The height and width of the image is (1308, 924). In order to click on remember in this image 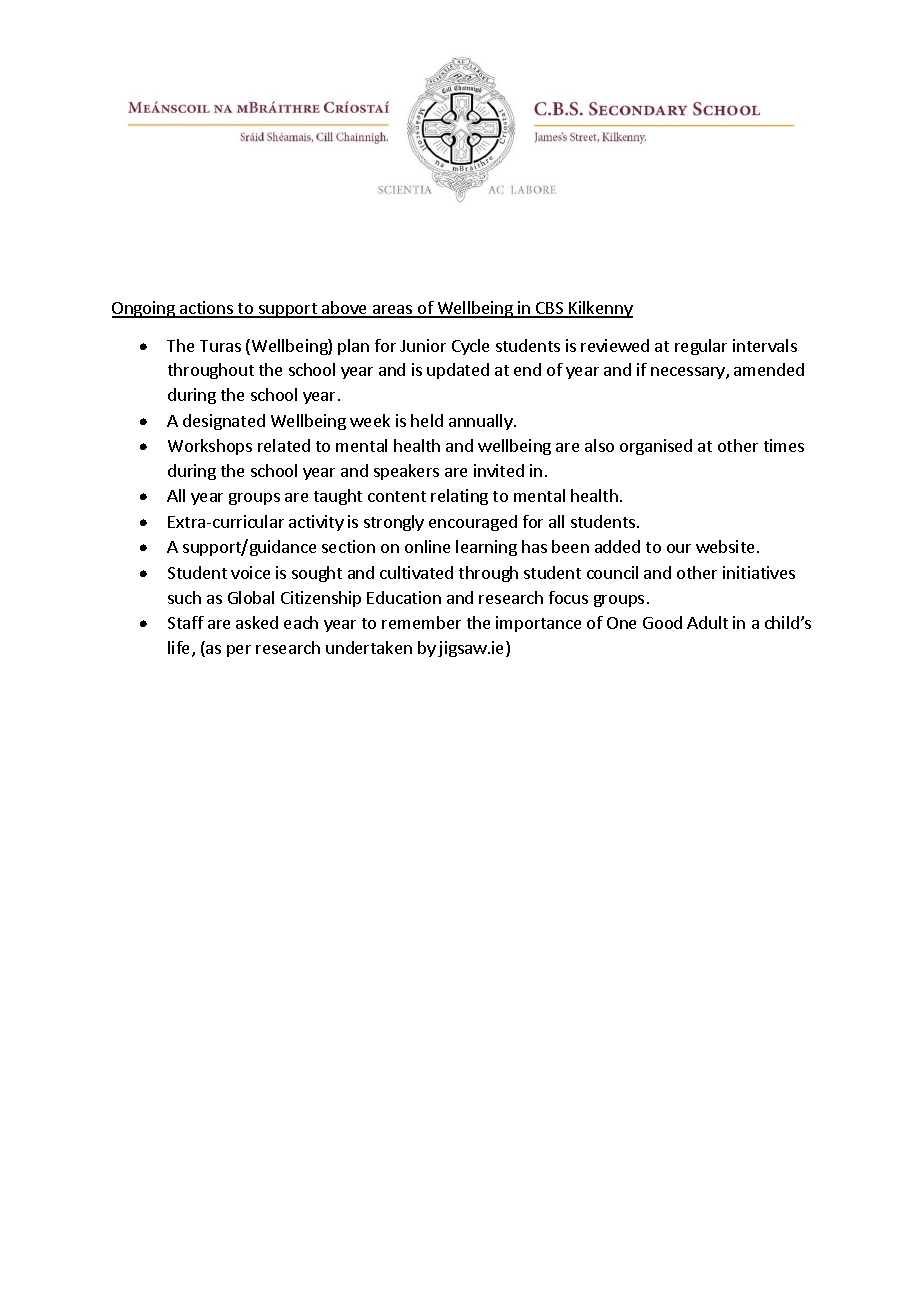, I will do `click(421, 622)`.
